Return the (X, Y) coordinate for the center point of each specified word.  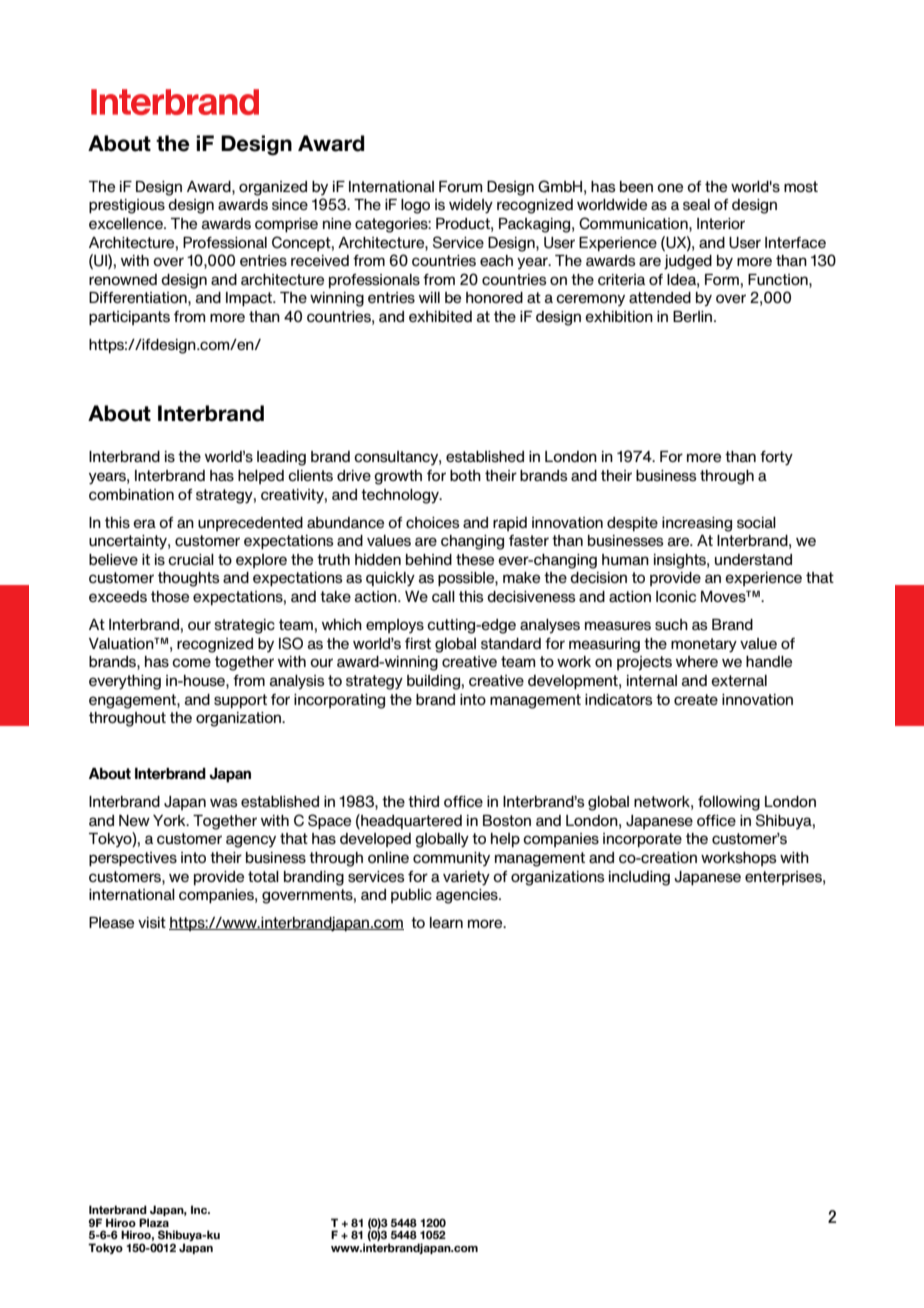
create (696, 699)
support (240, 701)
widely (471, 206)
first (418, 644)
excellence (127, 223)
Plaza (154, 1222)
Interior (721, 223)
